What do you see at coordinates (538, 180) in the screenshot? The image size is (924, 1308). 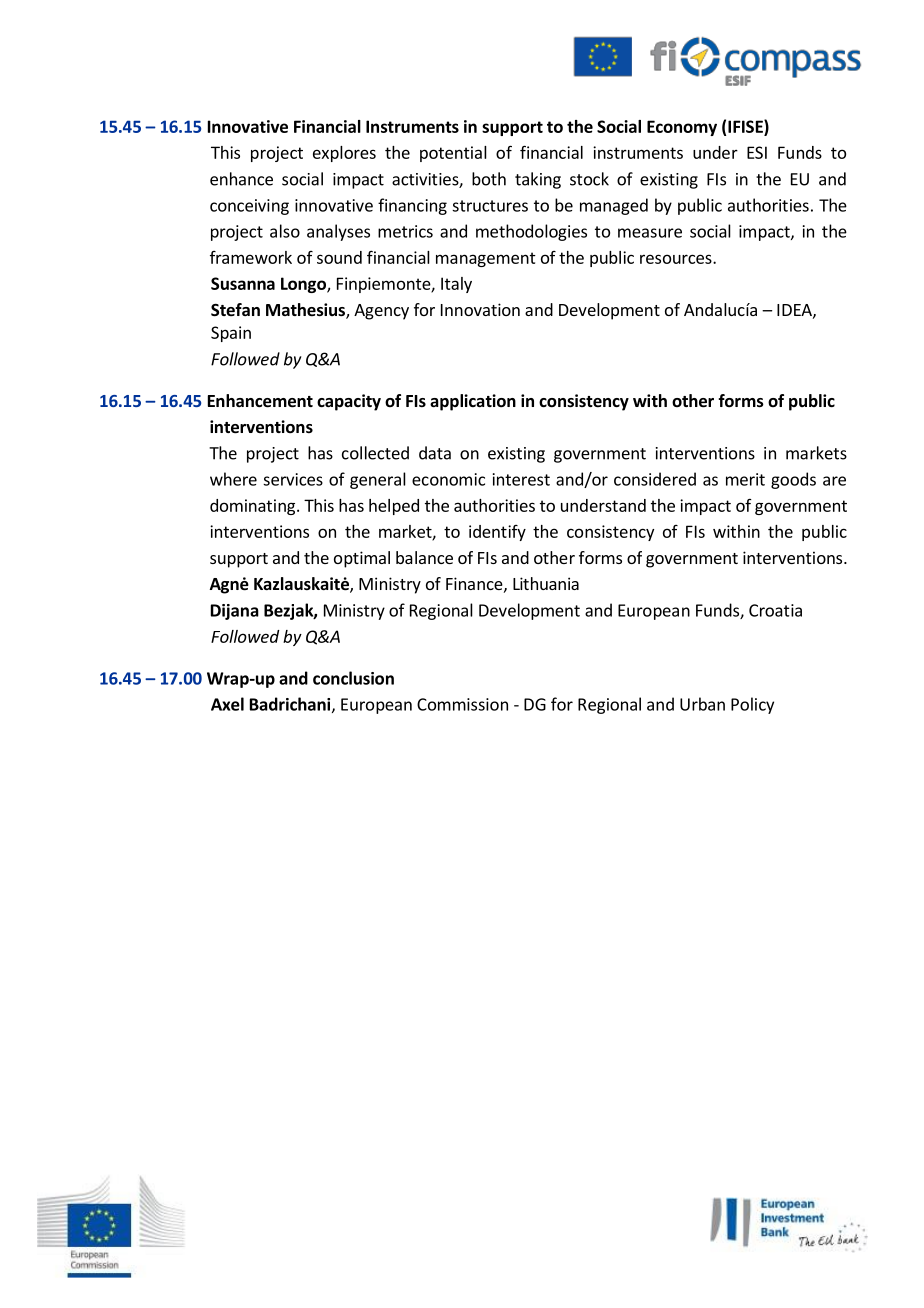 I see `taking` at bounding box center [538, 180].
